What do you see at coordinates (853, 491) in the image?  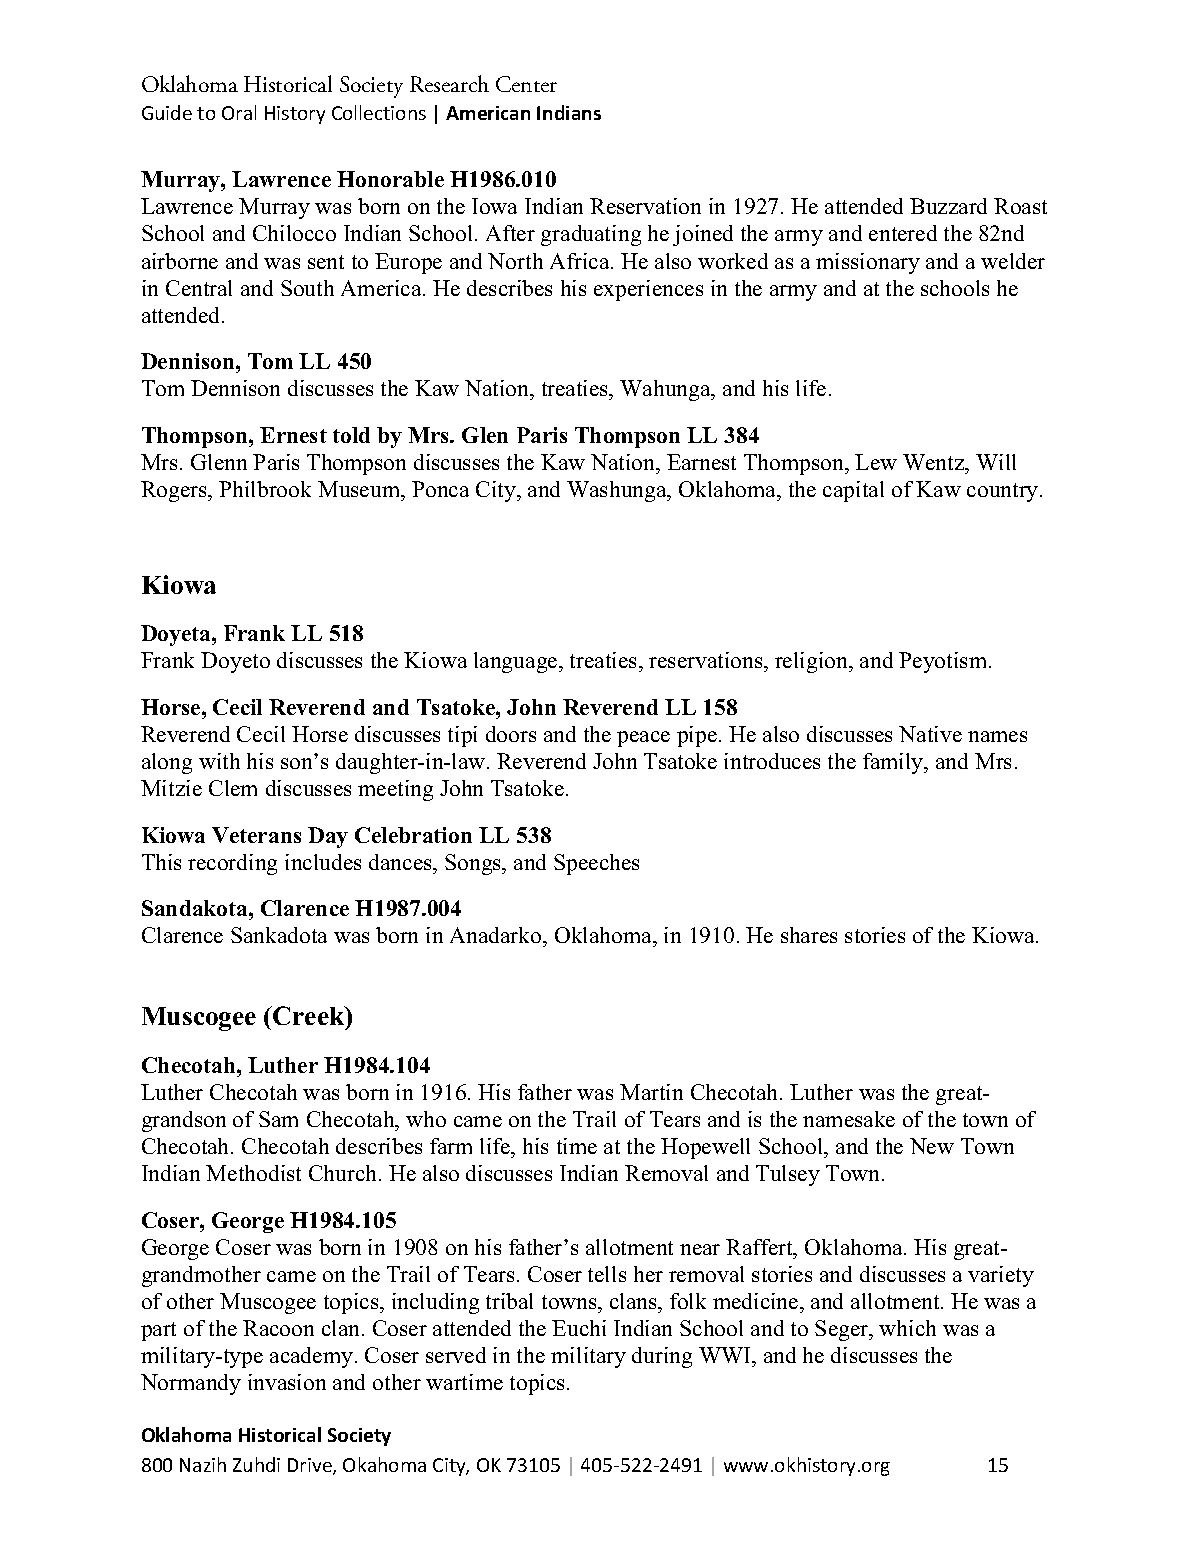 I see `capital` at bounding box center [853, 491].
